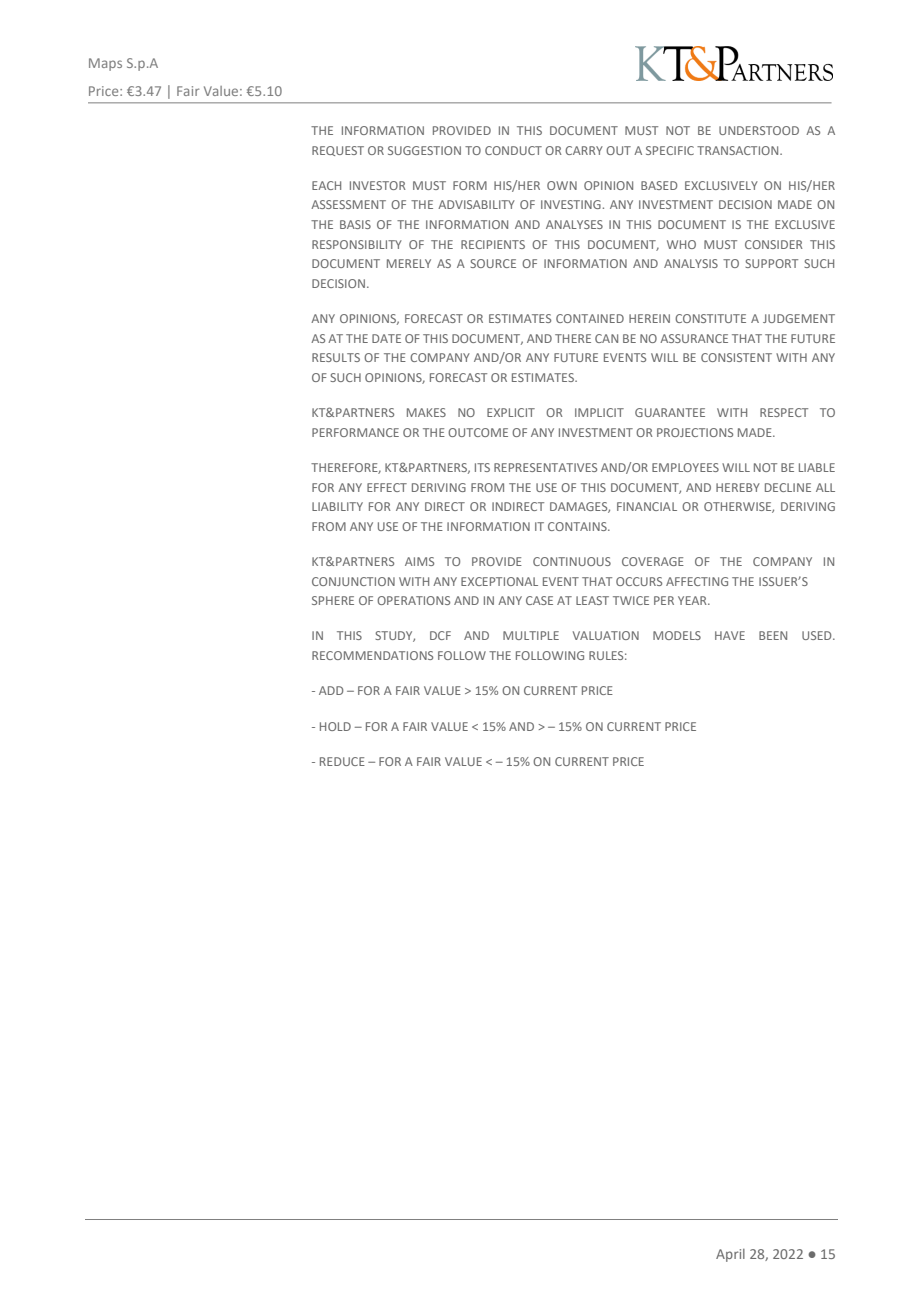 The width and height of the screenshot is (924, 1308). What do you see at coordinates (773, 635) in the screenshot?
I see `BEEN` at bounding box center [773, 635].
